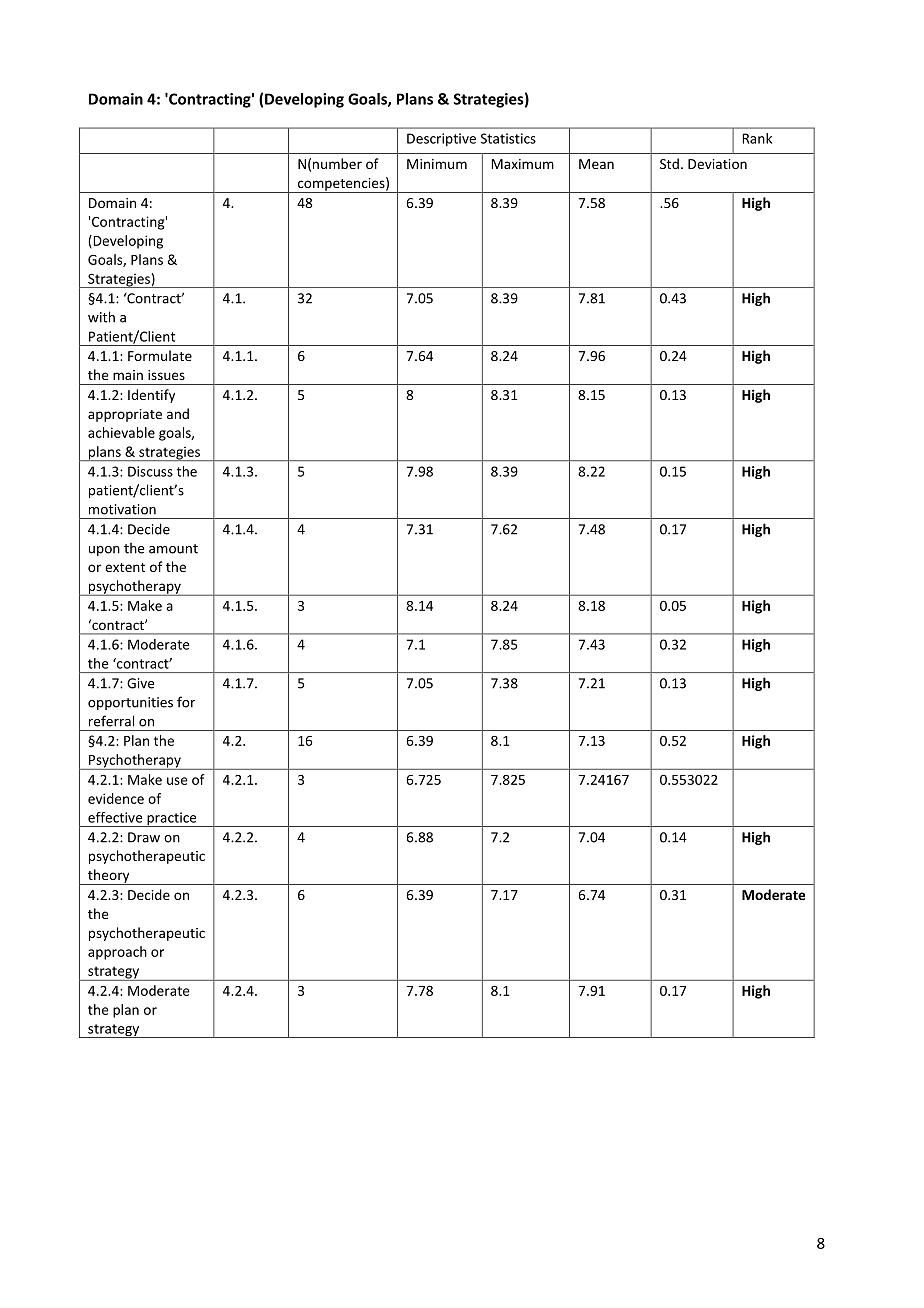  What do you see at coordinates (144, 837) in the screenshot?
I see `Draw` at bounding box center [144, 837].
